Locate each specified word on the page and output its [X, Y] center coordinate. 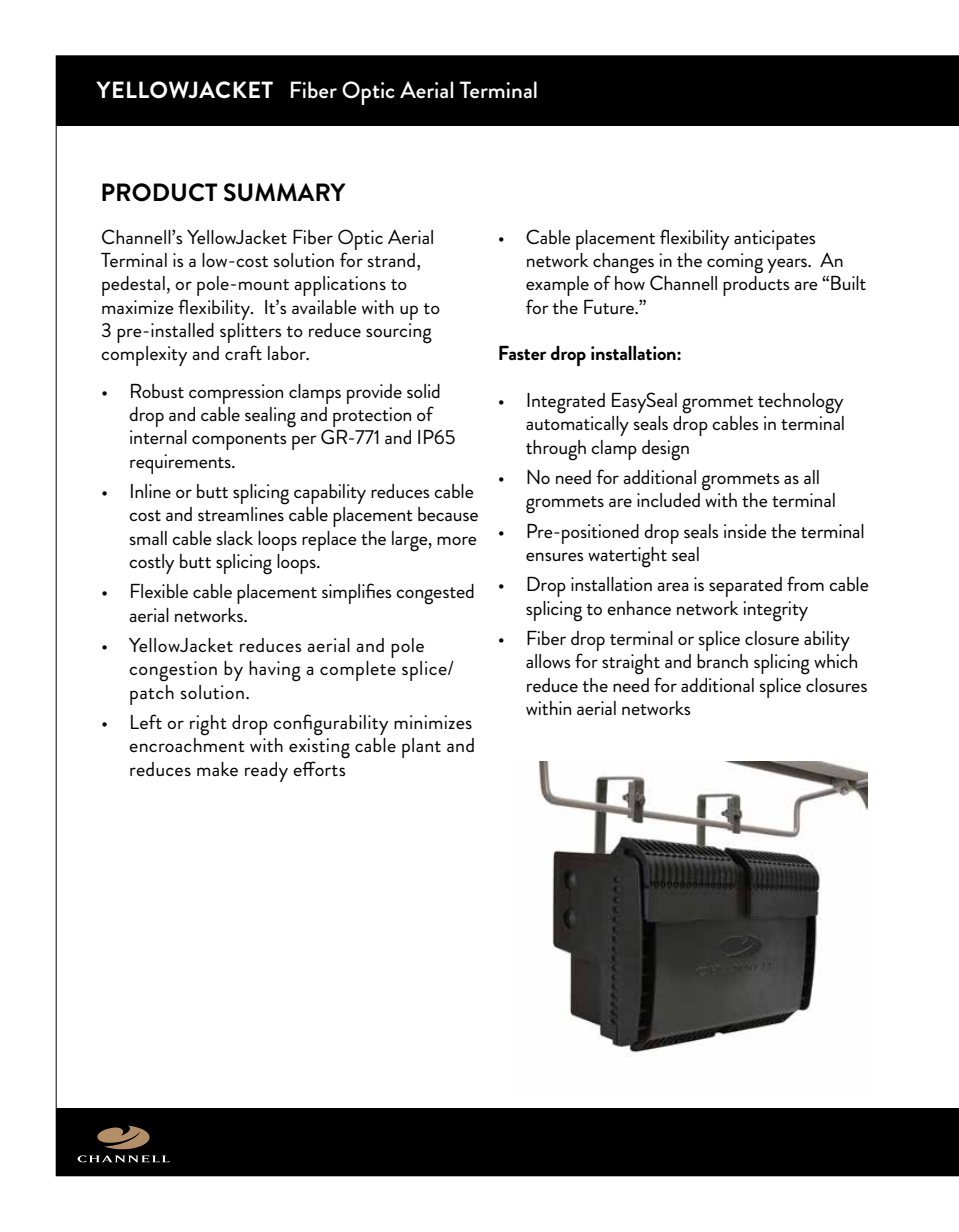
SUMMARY [285, 192]
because [448, 514]
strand [391, 260]
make [217, 769]
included [668, 500]
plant [421, 748]
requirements [181, 464]
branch [722, 661]
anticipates [775, 240]
